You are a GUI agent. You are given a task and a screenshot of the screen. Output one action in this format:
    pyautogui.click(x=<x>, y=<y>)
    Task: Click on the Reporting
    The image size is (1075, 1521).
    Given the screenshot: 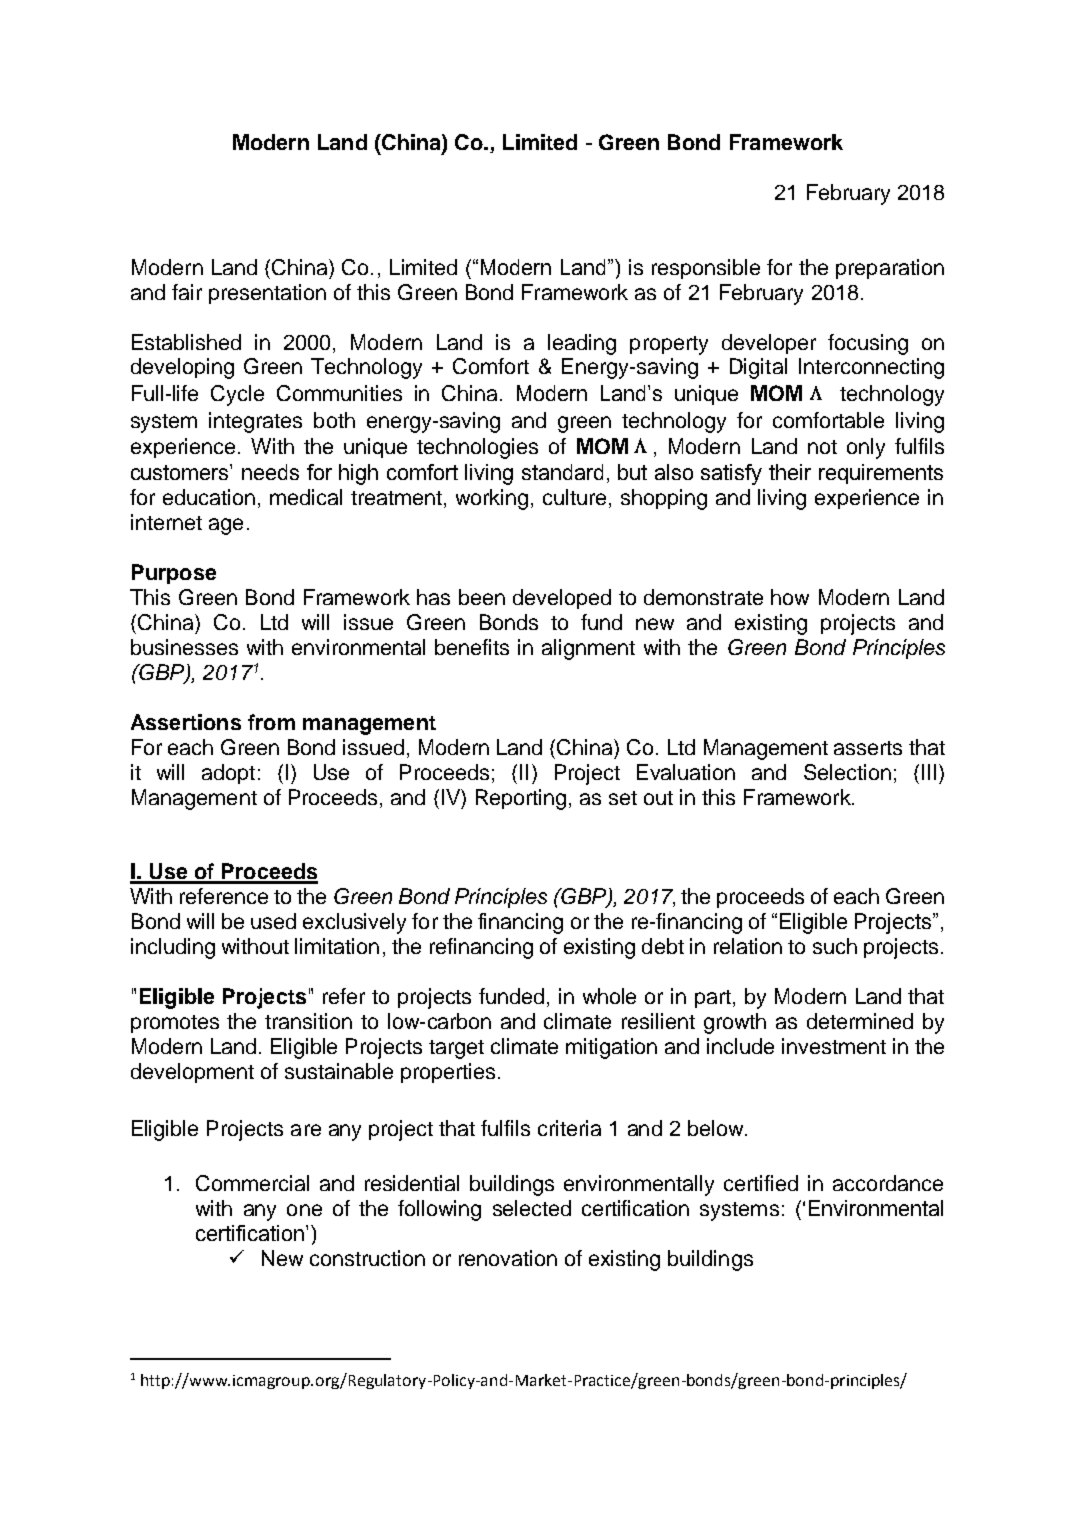 What is the action you would take?
    pyautogui.click(x=521, y=799)
